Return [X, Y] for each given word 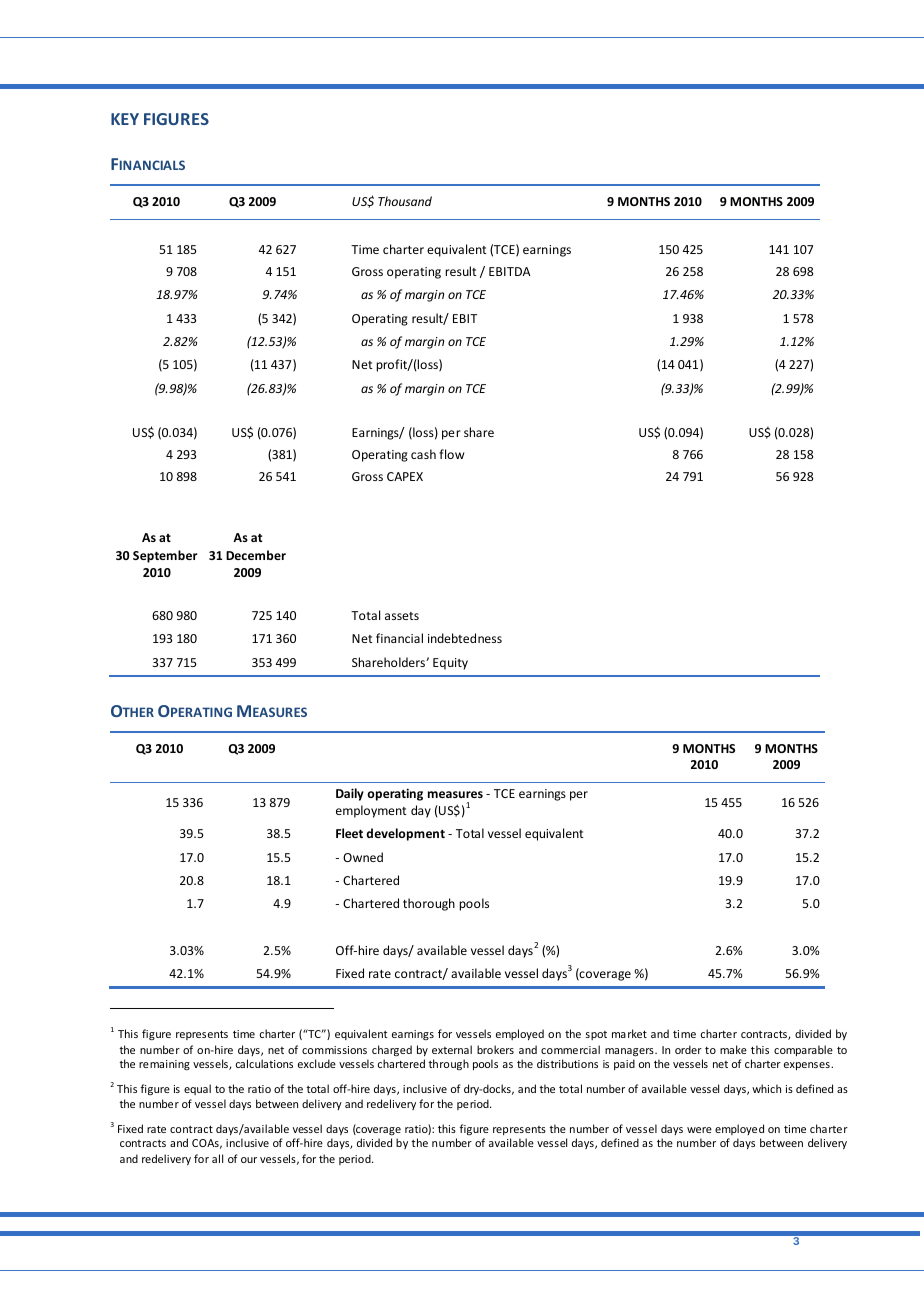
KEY [125, 119]
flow [451, 454]
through [448, 1064]
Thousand [405, 201]
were [699, 1130]
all [217, 1158]
